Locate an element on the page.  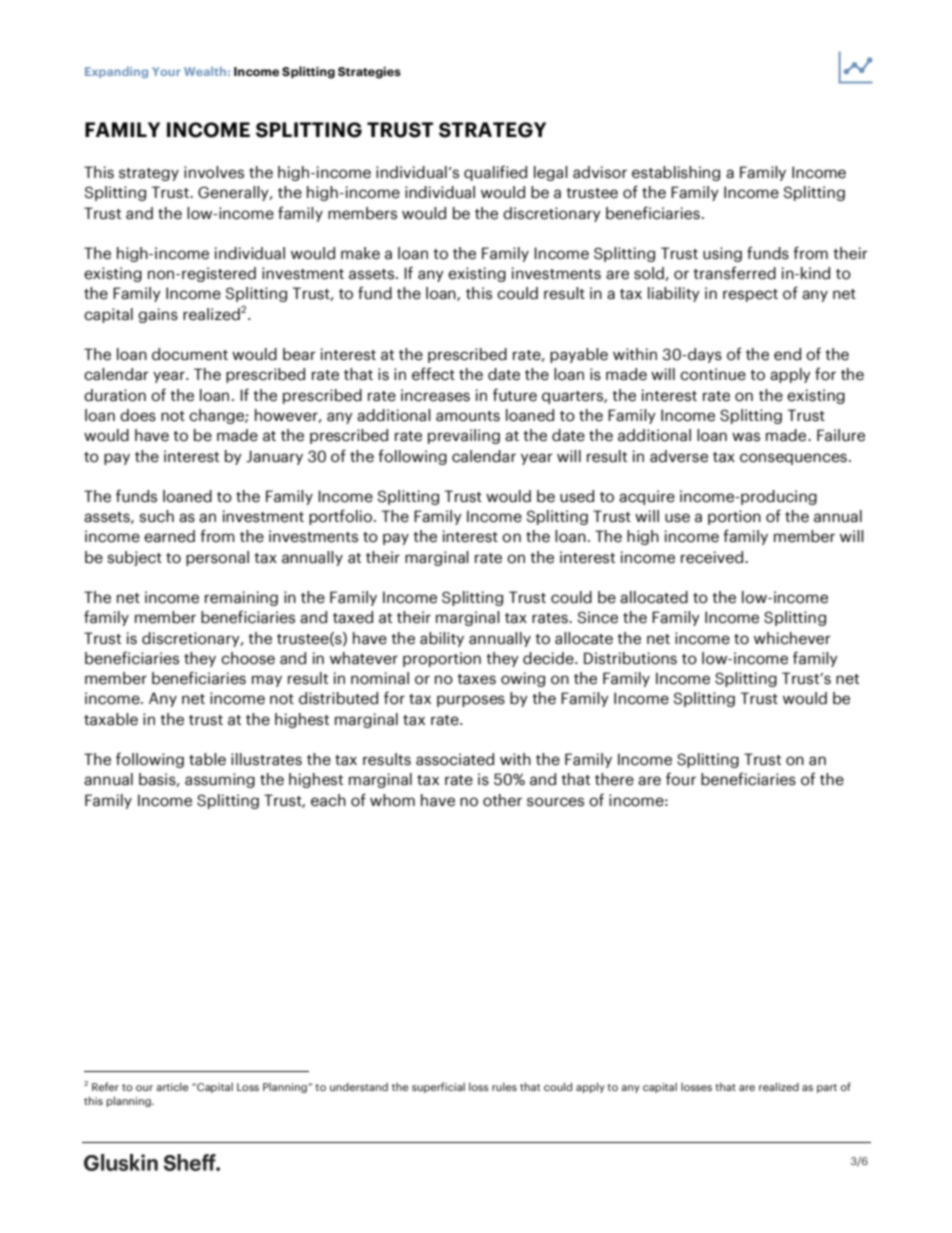
article is located at coordinates (172, 1086).
